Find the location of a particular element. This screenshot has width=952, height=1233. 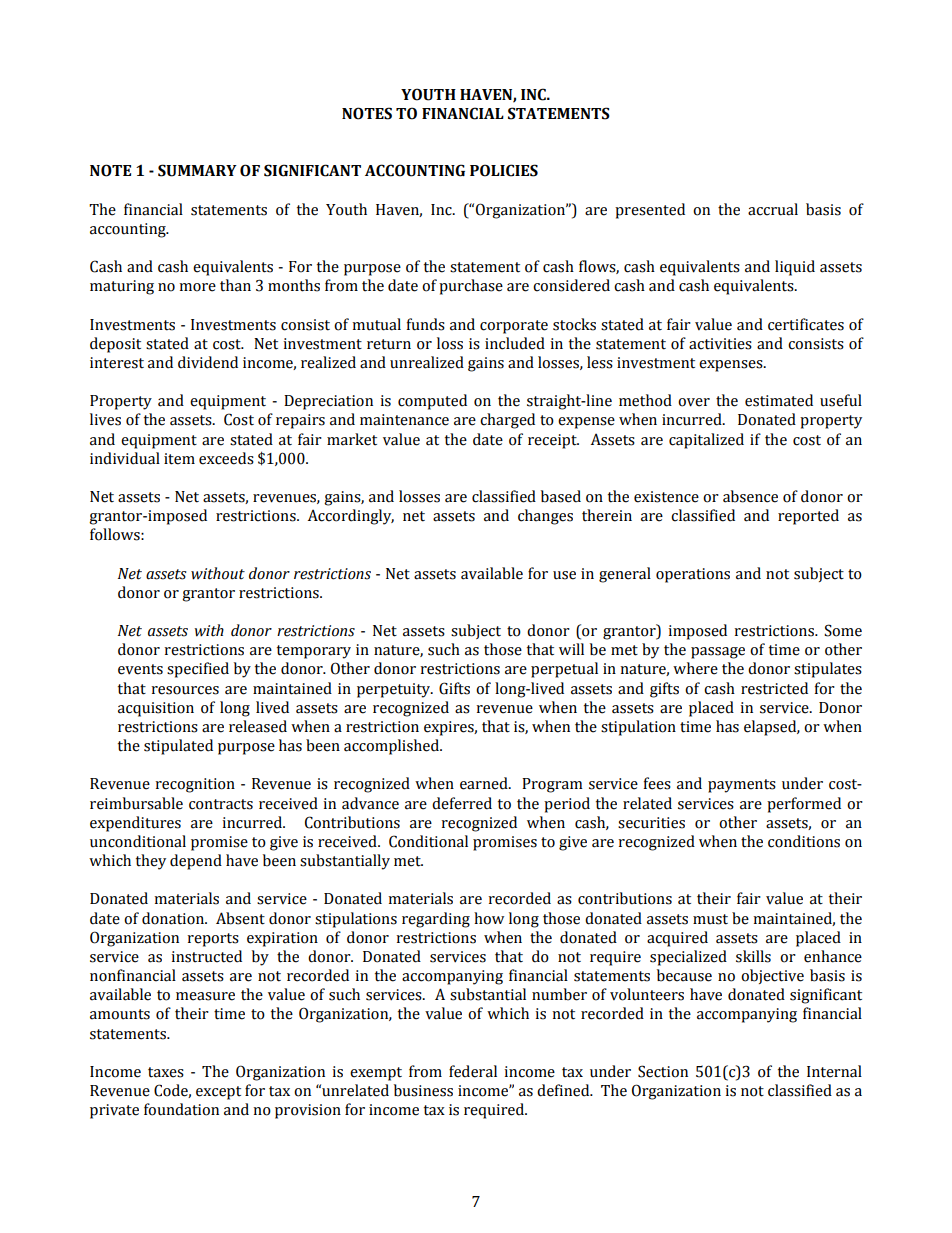

absence is located at coordinates (750, 496).
